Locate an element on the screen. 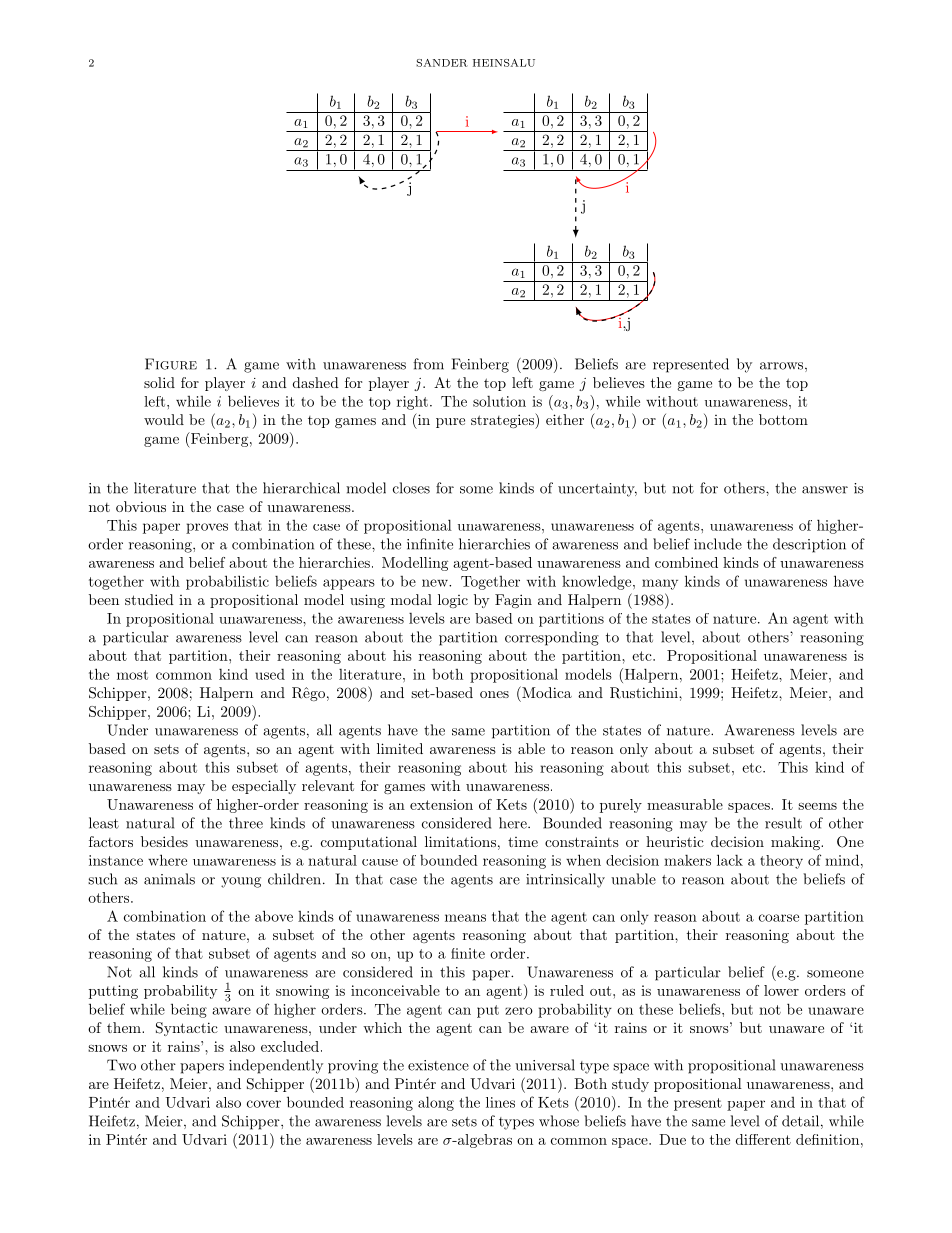  extension is located at coordinates (441, 804).
